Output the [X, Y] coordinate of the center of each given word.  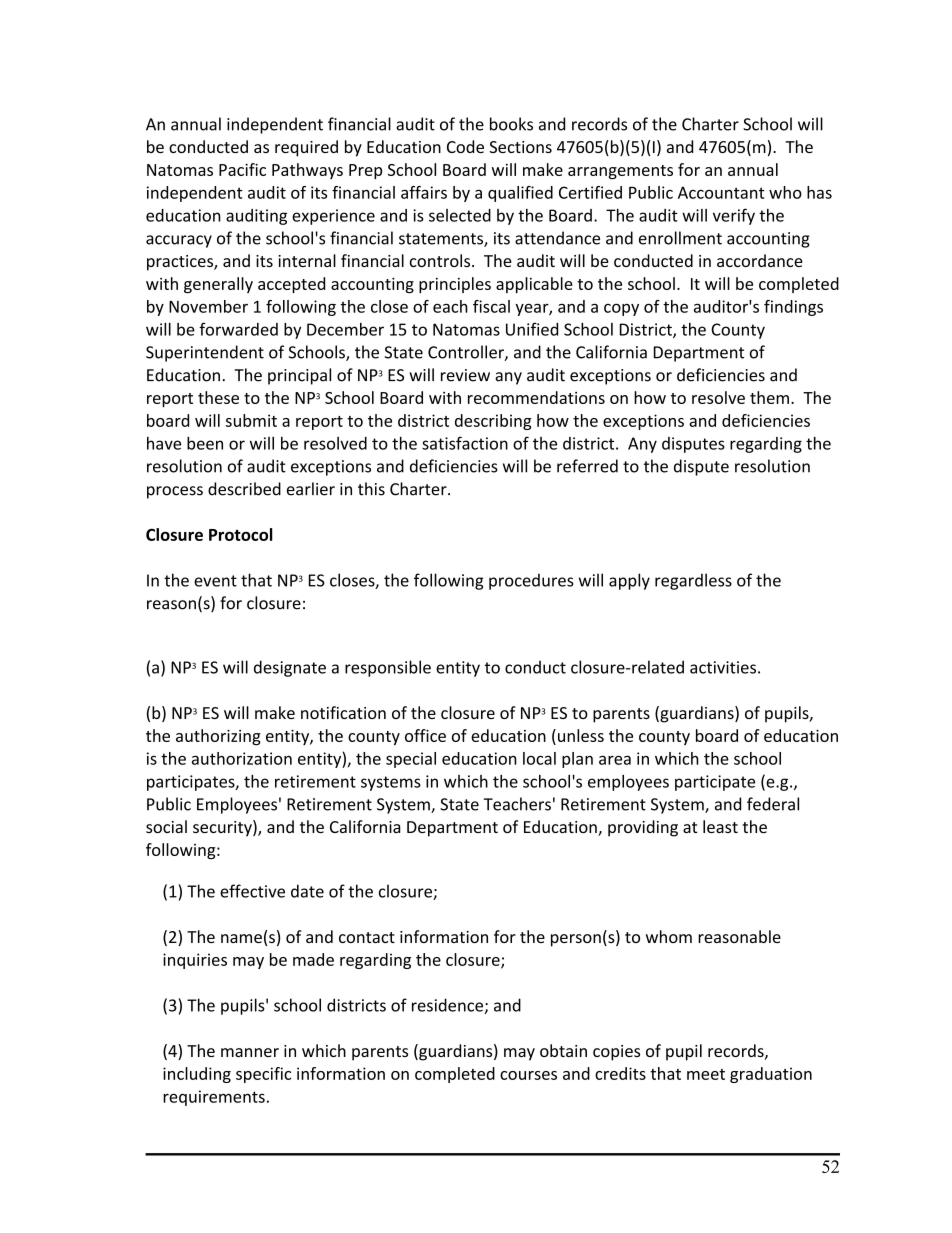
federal [773, 804]
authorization [242, 758]
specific [263, 1075]
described [244, 489]
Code [465, 146]
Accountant [721, 192]
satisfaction [465, 443]
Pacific [242, 169]
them [769, 397]
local [539, 758]
